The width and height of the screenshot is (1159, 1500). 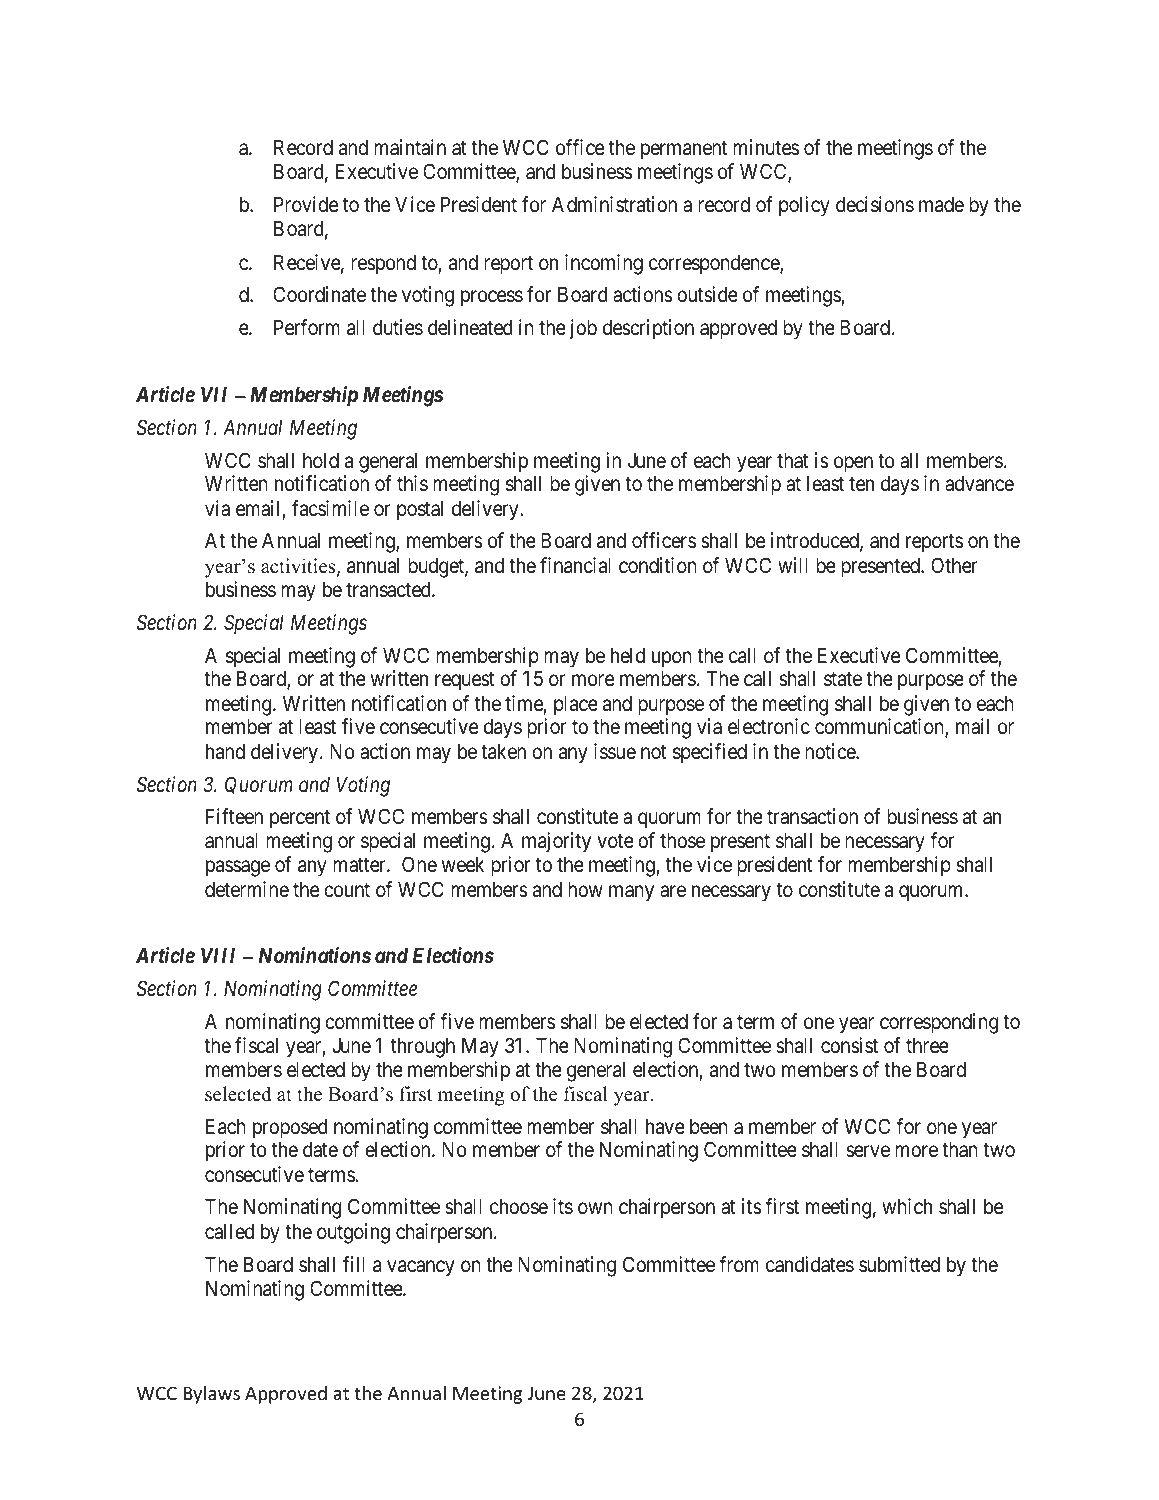 What do you see at coordinates (954, 565) in the screenshot?
I see `Other` at bounding box center [954, 565].
